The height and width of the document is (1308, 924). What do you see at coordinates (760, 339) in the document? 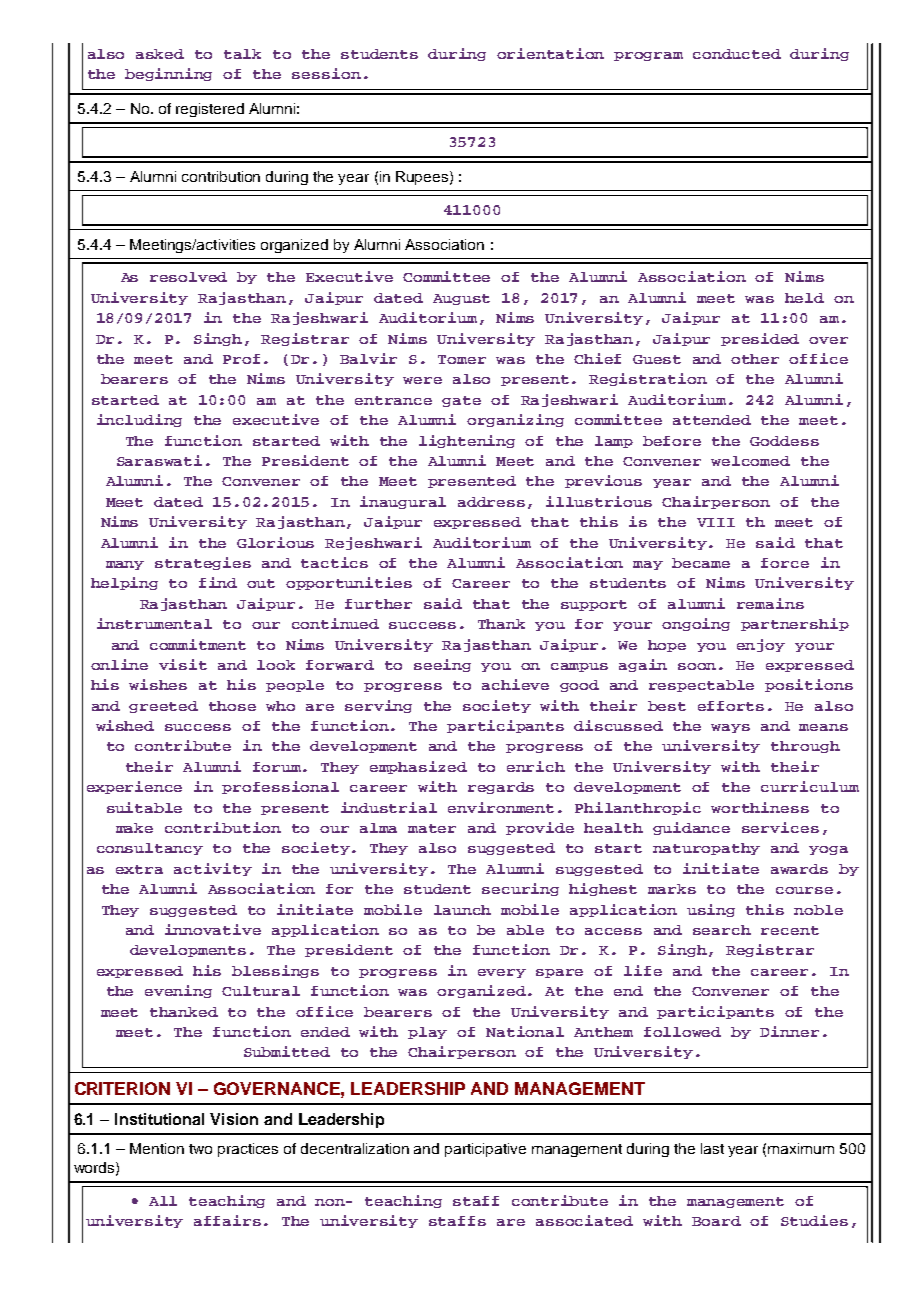
I see `presided` at bounding box center [760, 339].
